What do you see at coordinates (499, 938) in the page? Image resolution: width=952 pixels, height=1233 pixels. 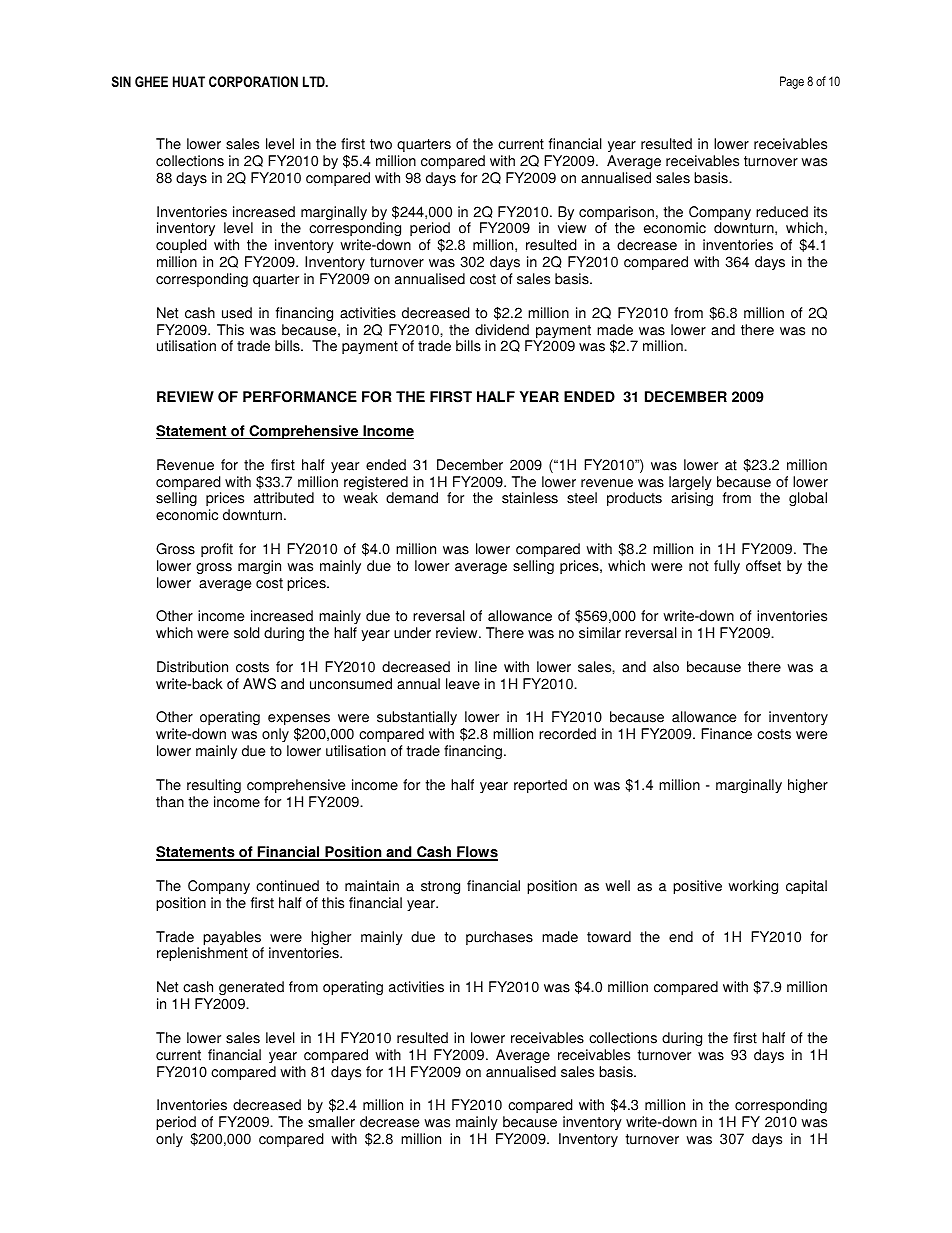 I see `purchases` at bounding box center [499, 938].
